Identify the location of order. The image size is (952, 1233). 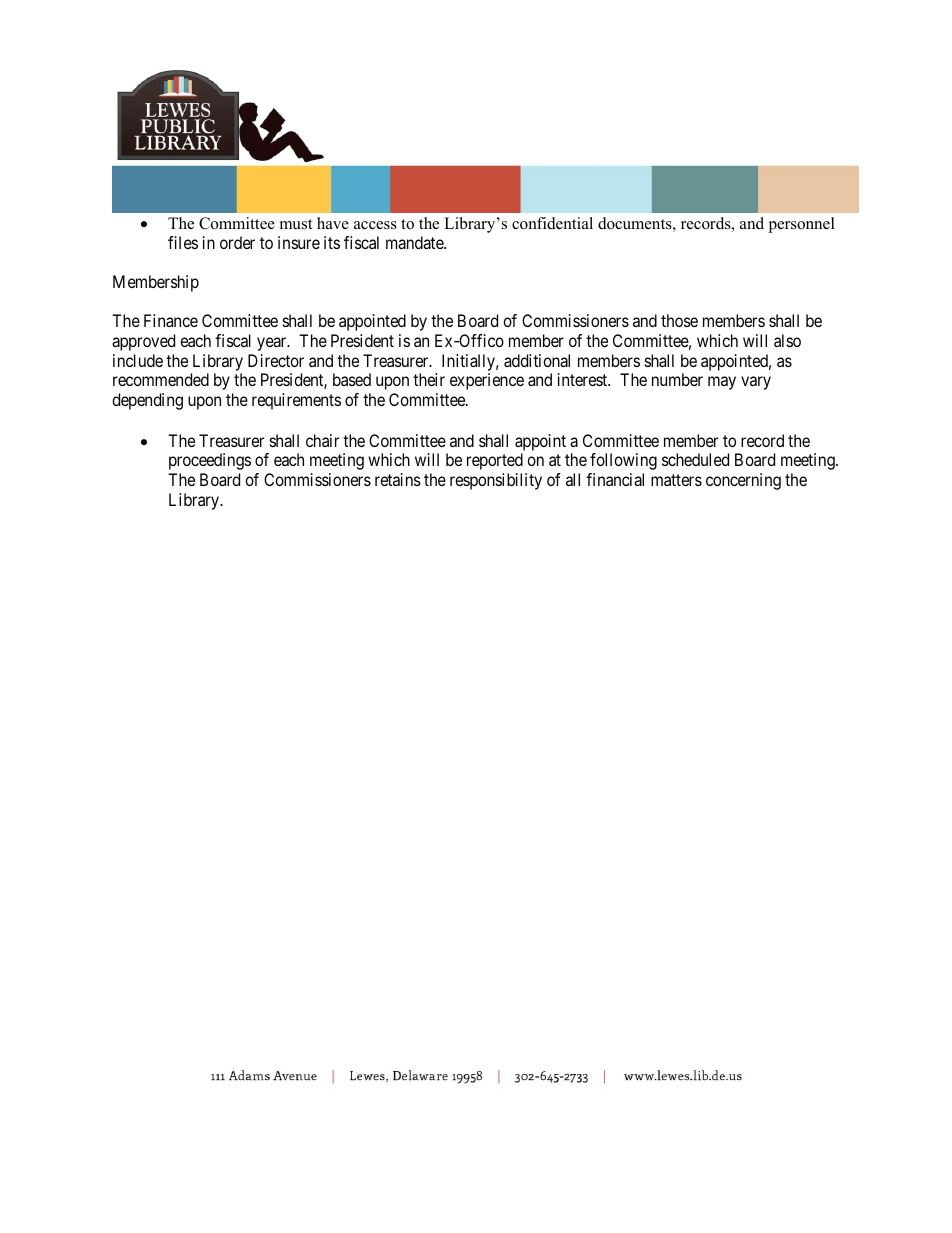
(237, 242).
